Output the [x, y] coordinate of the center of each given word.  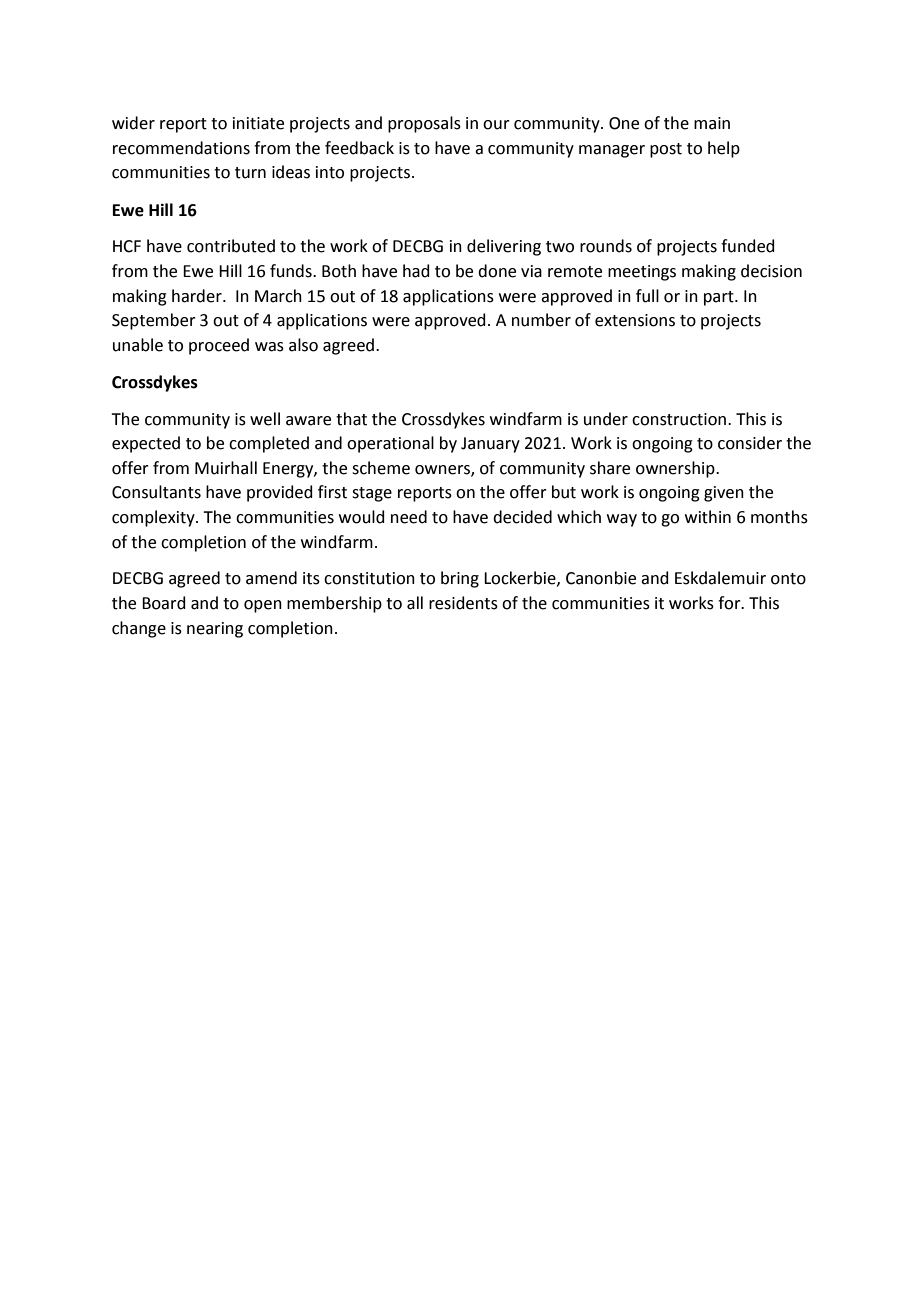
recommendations [181, 148]
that [351, 419]
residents [463, 603]
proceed [219, 346]
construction [680, 419]
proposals [424, 124]
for [730, 603]
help [724, 149]
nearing [215, 630]
